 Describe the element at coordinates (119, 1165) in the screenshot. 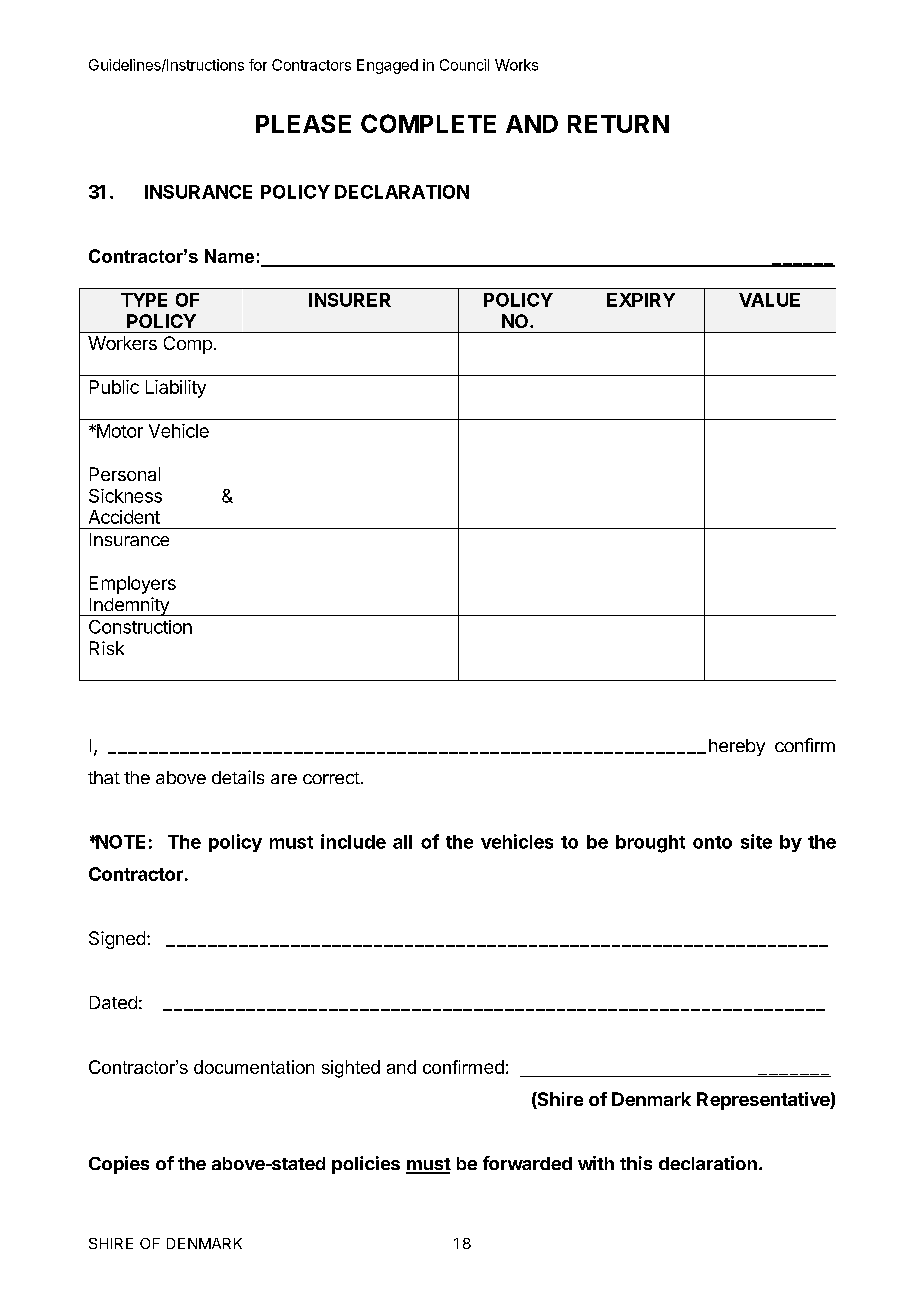

I see `Copies` at that location.
